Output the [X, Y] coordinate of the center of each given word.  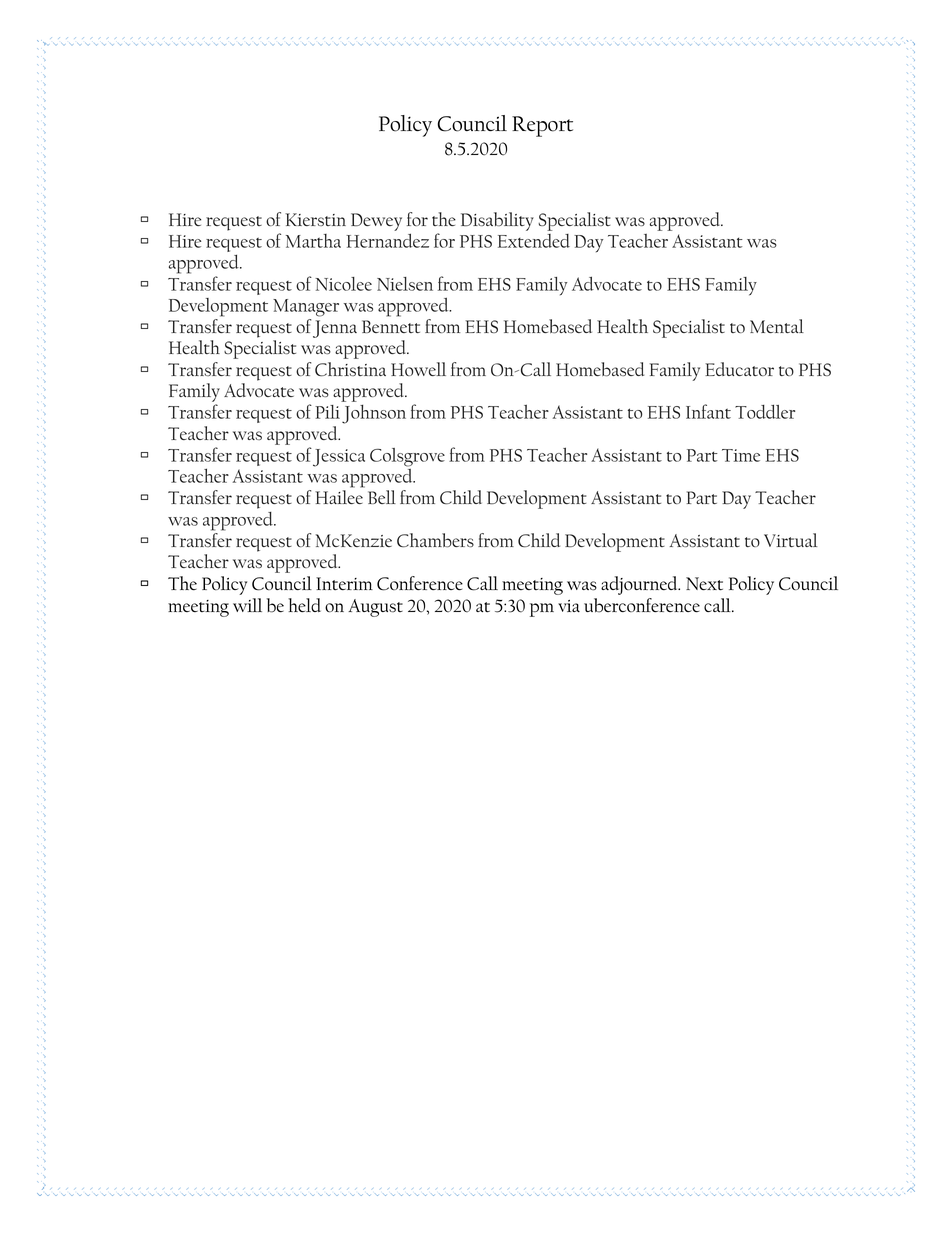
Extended [534, 241]
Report [542, 126]
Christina [350, 369]
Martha [313, 241]
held [304, 605]
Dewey [376, 222]
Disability [497, 221]
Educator [739, 369]
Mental [777, 326]
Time [741, 455]
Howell [418, 369]
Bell [382, 497]
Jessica [339, 458]
